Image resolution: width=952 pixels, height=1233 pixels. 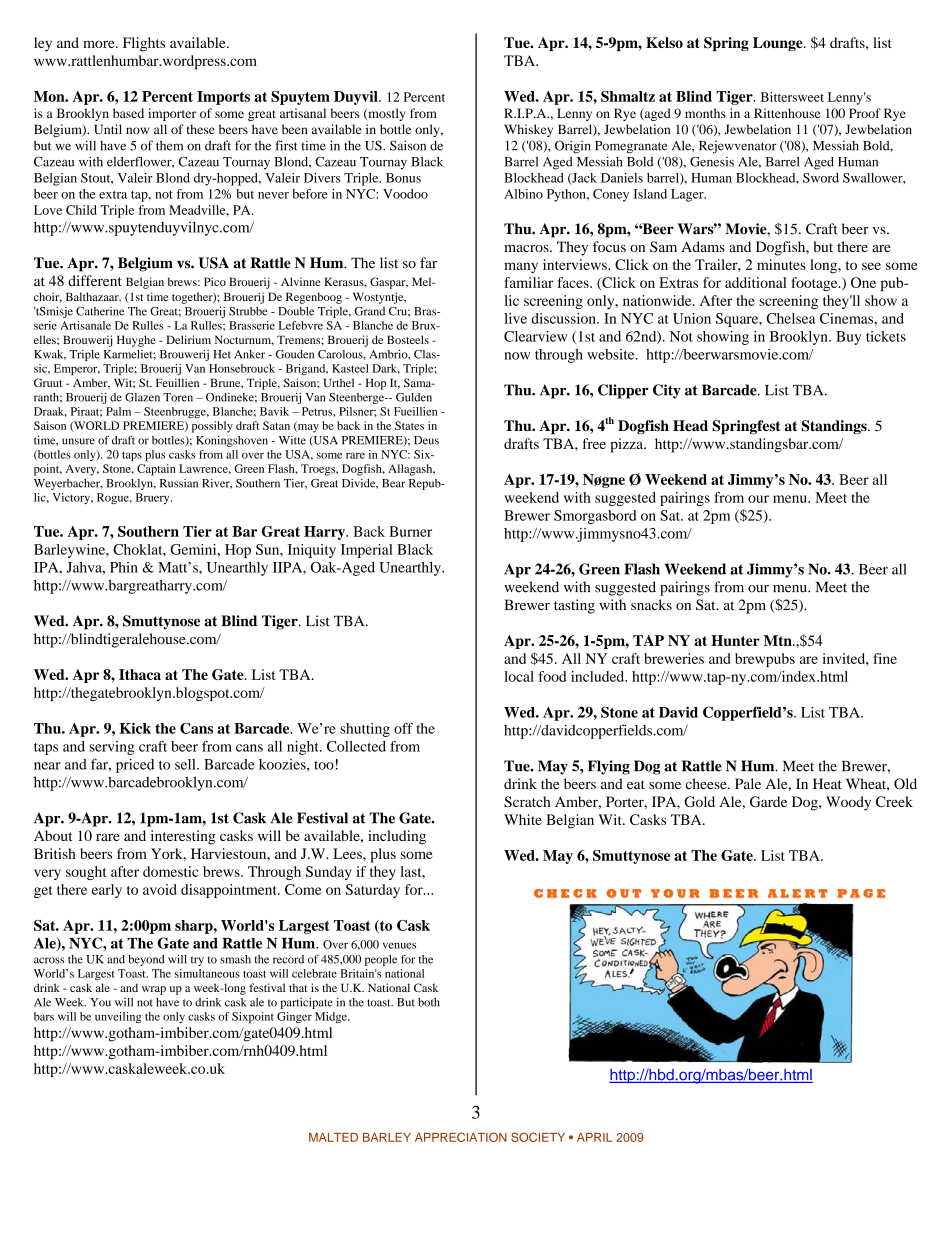 What do you see at coordinates (410, 531) in the screenshot?
I see `Burner` at bounding box center [410, 531].
